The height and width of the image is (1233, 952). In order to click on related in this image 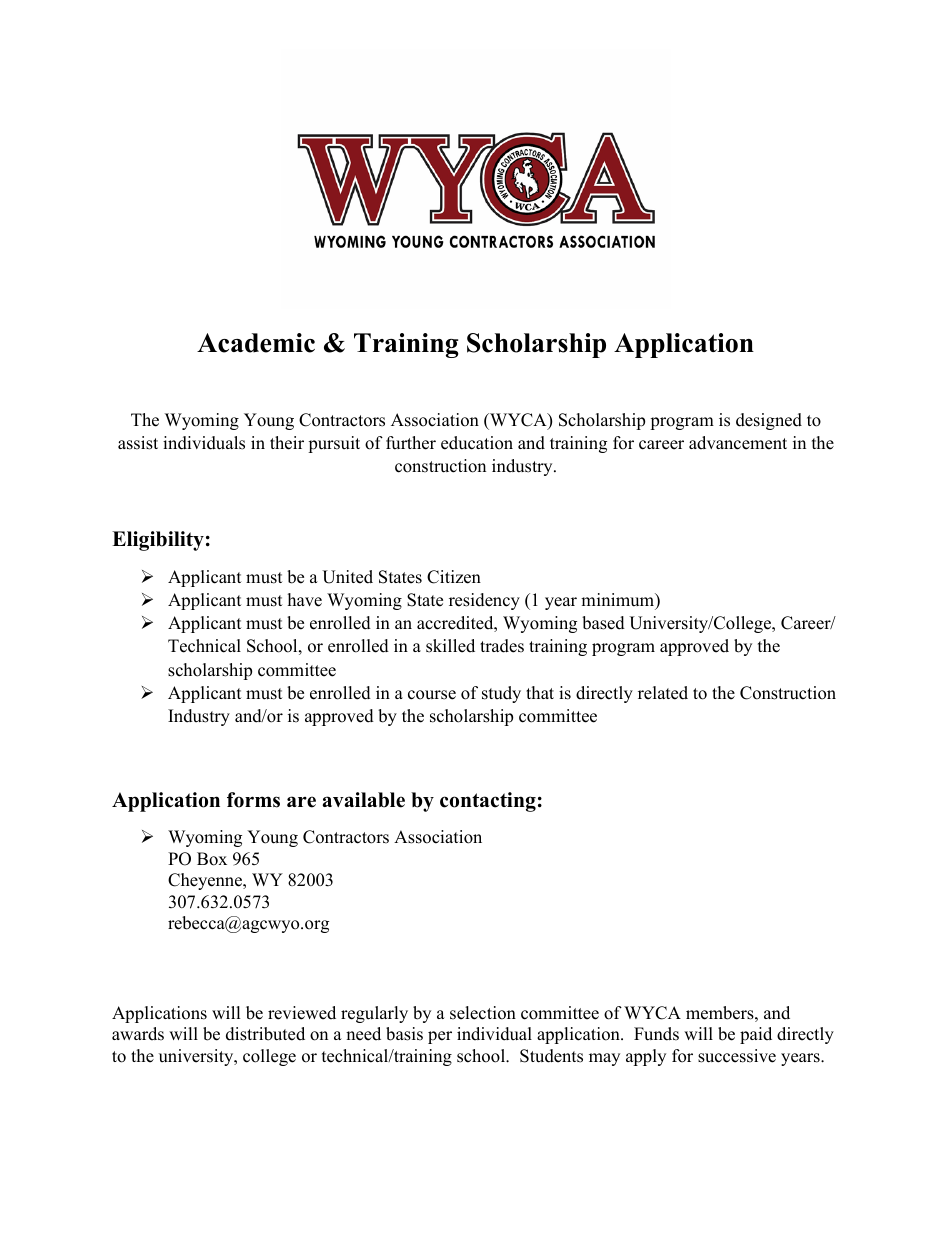, I will do `click(663, 693)`.
